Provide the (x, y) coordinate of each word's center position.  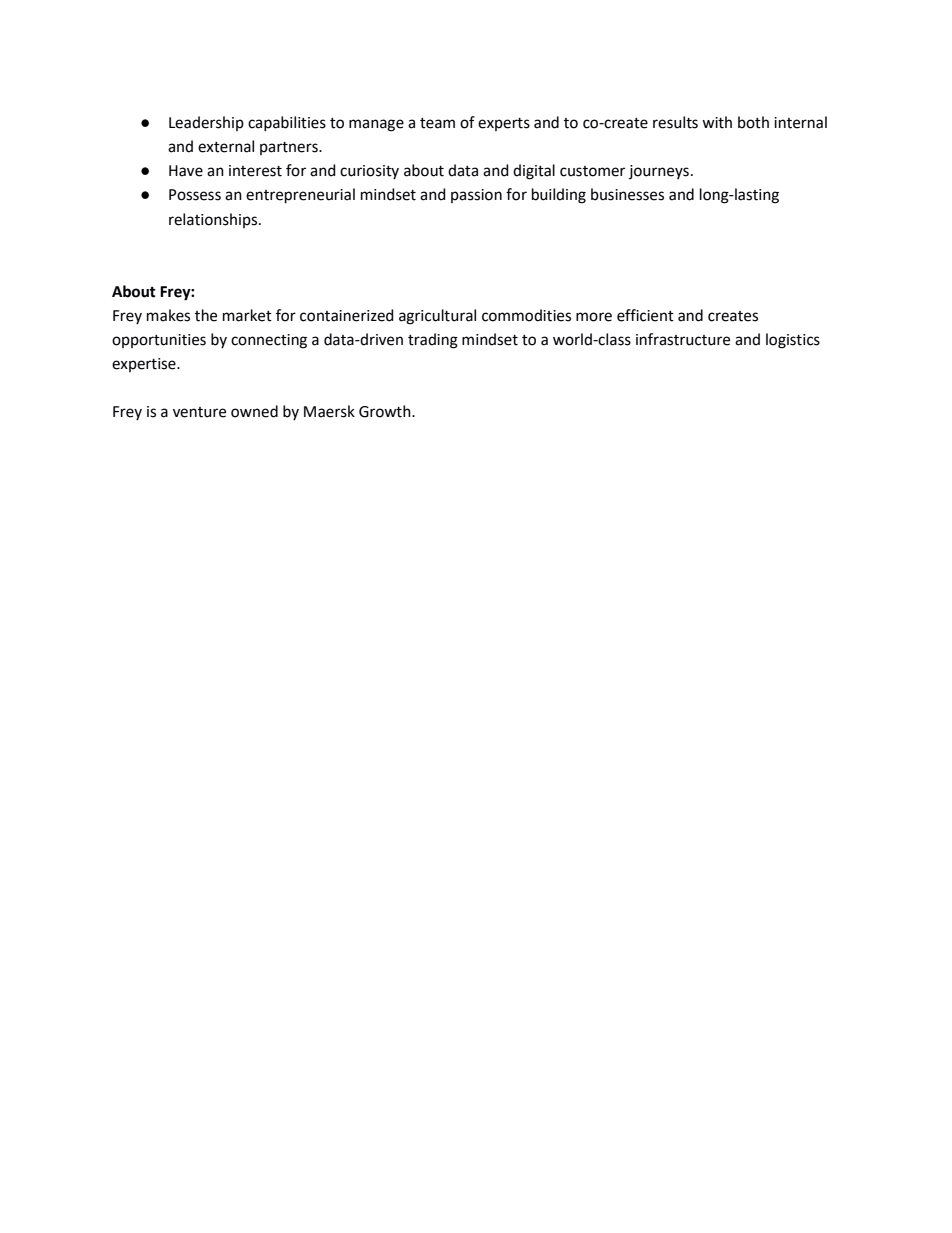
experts (504, 124)
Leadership (206, 123)
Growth (386, 411)
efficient (645, 315)
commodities (526, 315)
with (717, 122)
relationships (214, 220)
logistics (793, 341)
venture (199, 412)
